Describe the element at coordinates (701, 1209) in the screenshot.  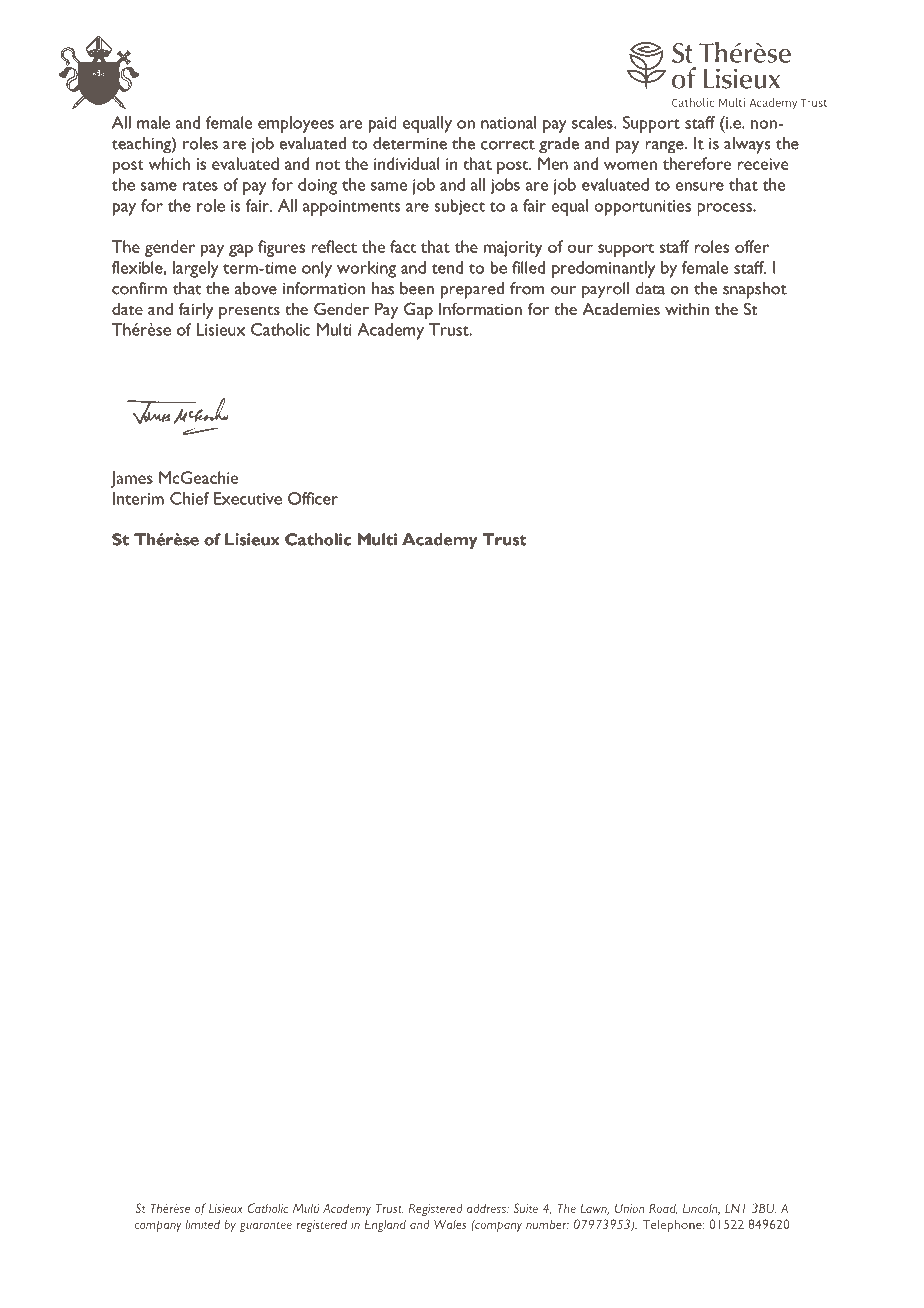
I see `Lincoln` at that location.
